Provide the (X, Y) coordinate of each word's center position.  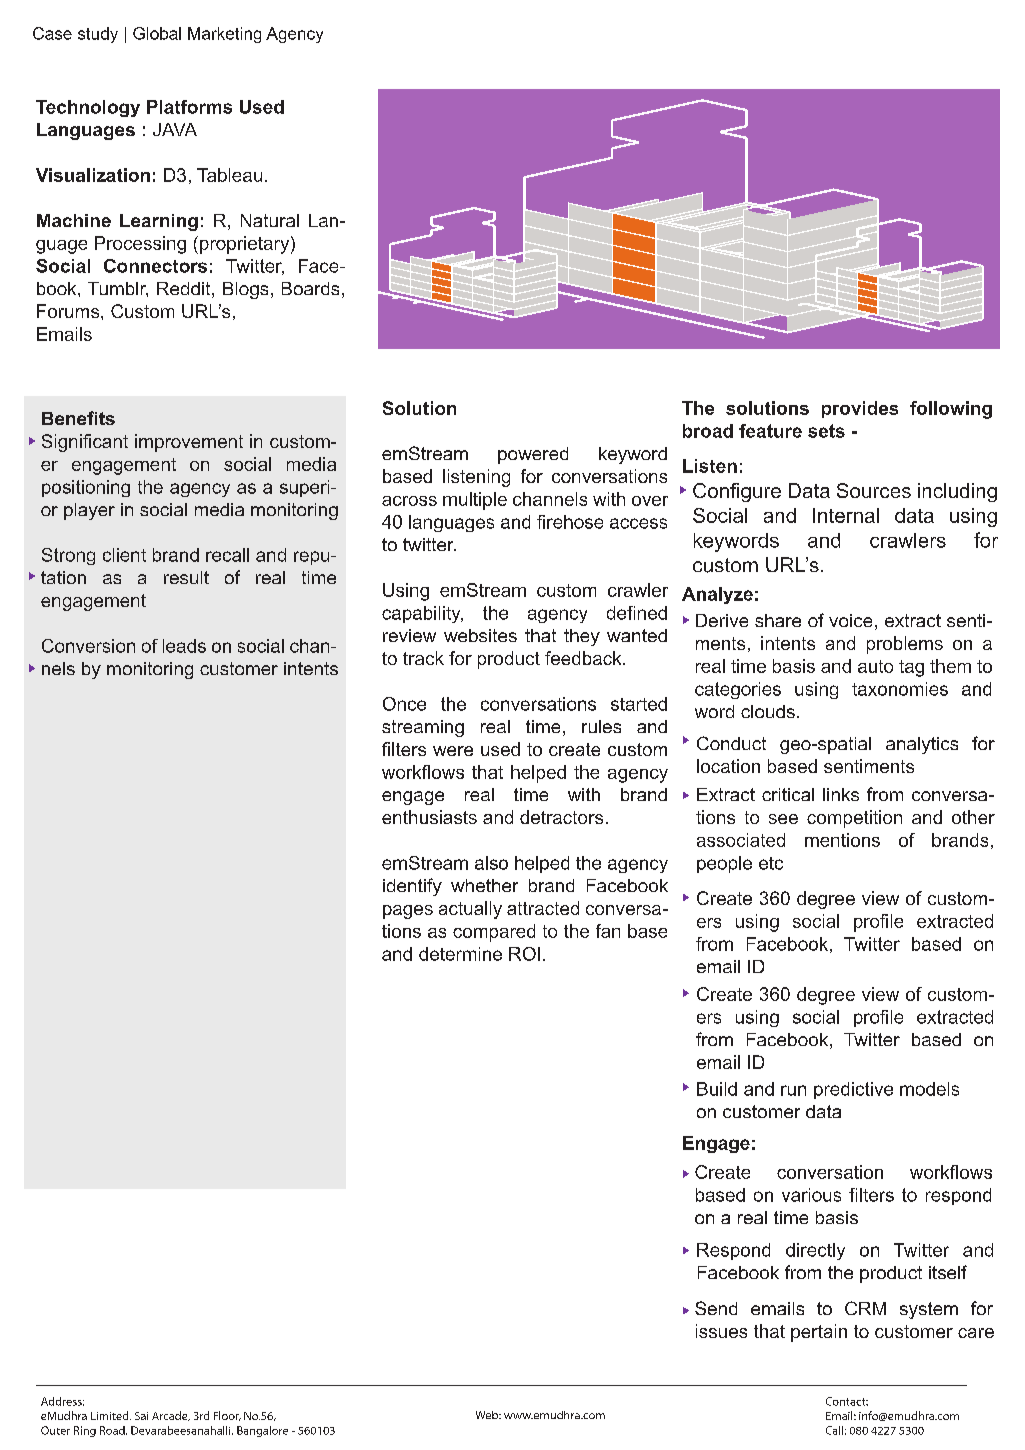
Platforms (189, 107)
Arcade (171, 1416)
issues (721, 1331)
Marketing (224, 35)
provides (860, 409)
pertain (819, 1333)
